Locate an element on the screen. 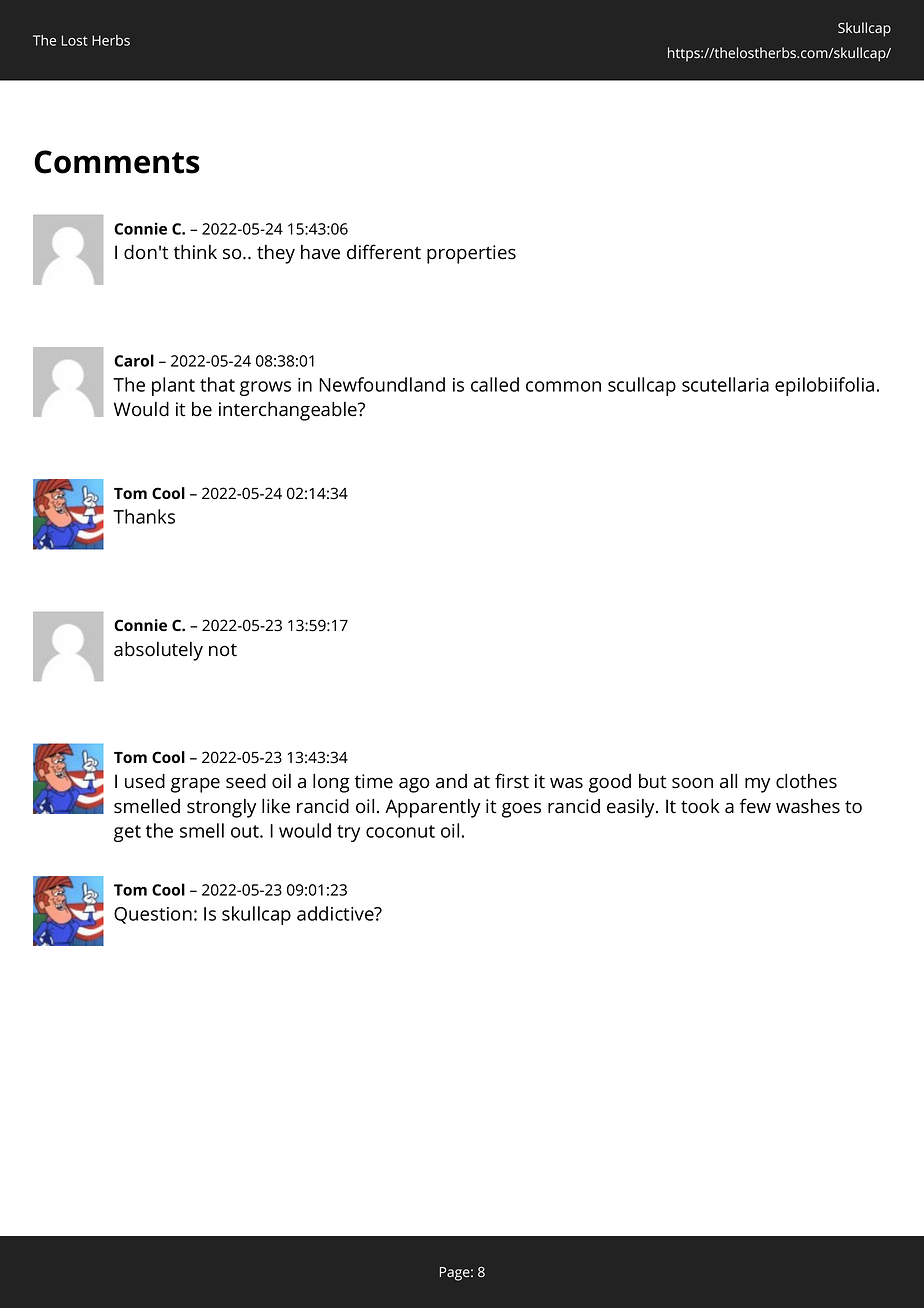 The width and height of the screenshot is (924, 1308). properties is located at coordinates (471, 254).
